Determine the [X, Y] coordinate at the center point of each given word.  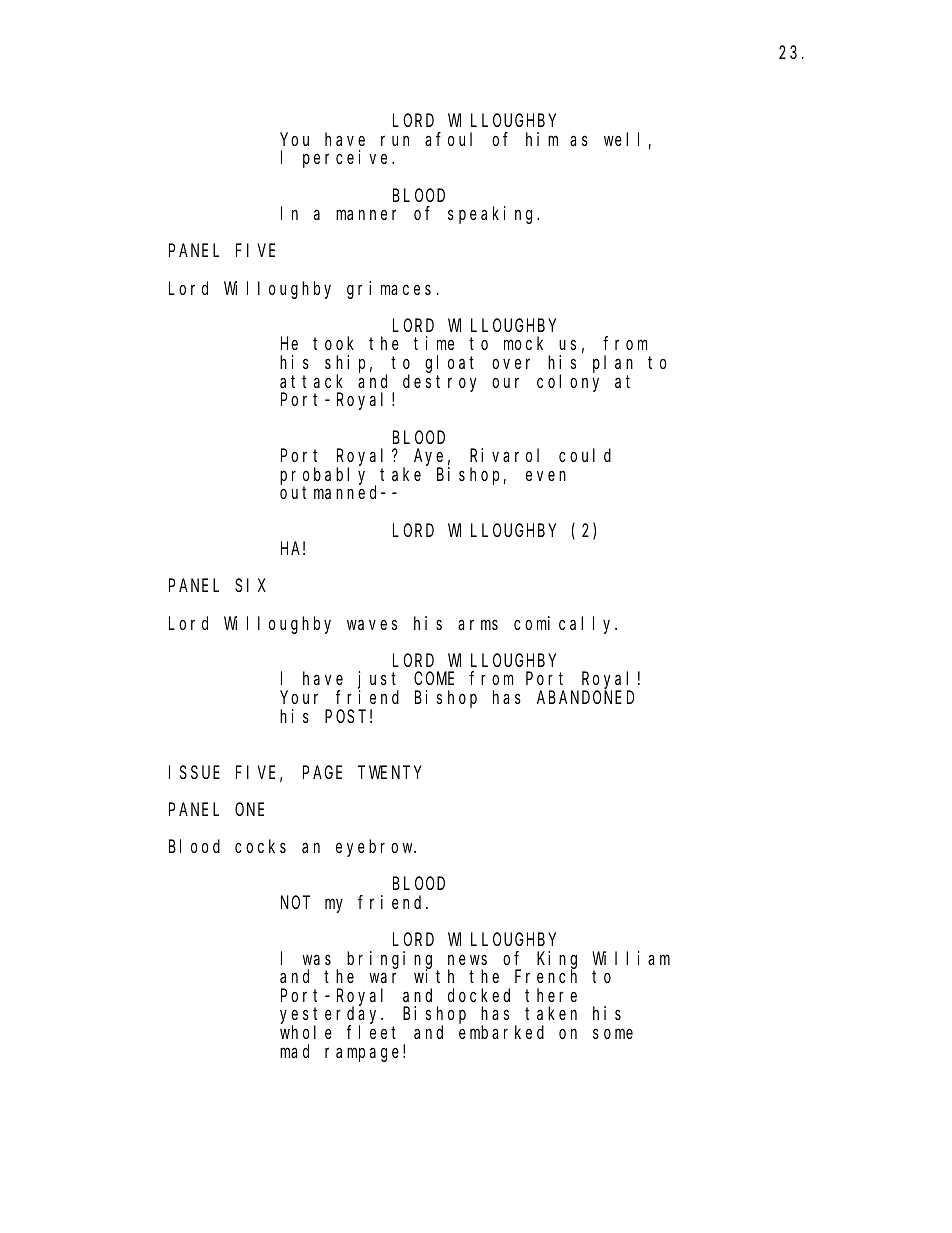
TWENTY [389, 772]
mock [523, 343]
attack [311, 381]
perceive [348, 159]
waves [372, 624]
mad [294, 1051]
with [434, 976]
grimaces [389, 290]
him [542, 139]
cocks [260, 846]
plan [613, 364]
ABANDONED [585, 697]
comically [565, 625]
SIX [250, 586]
